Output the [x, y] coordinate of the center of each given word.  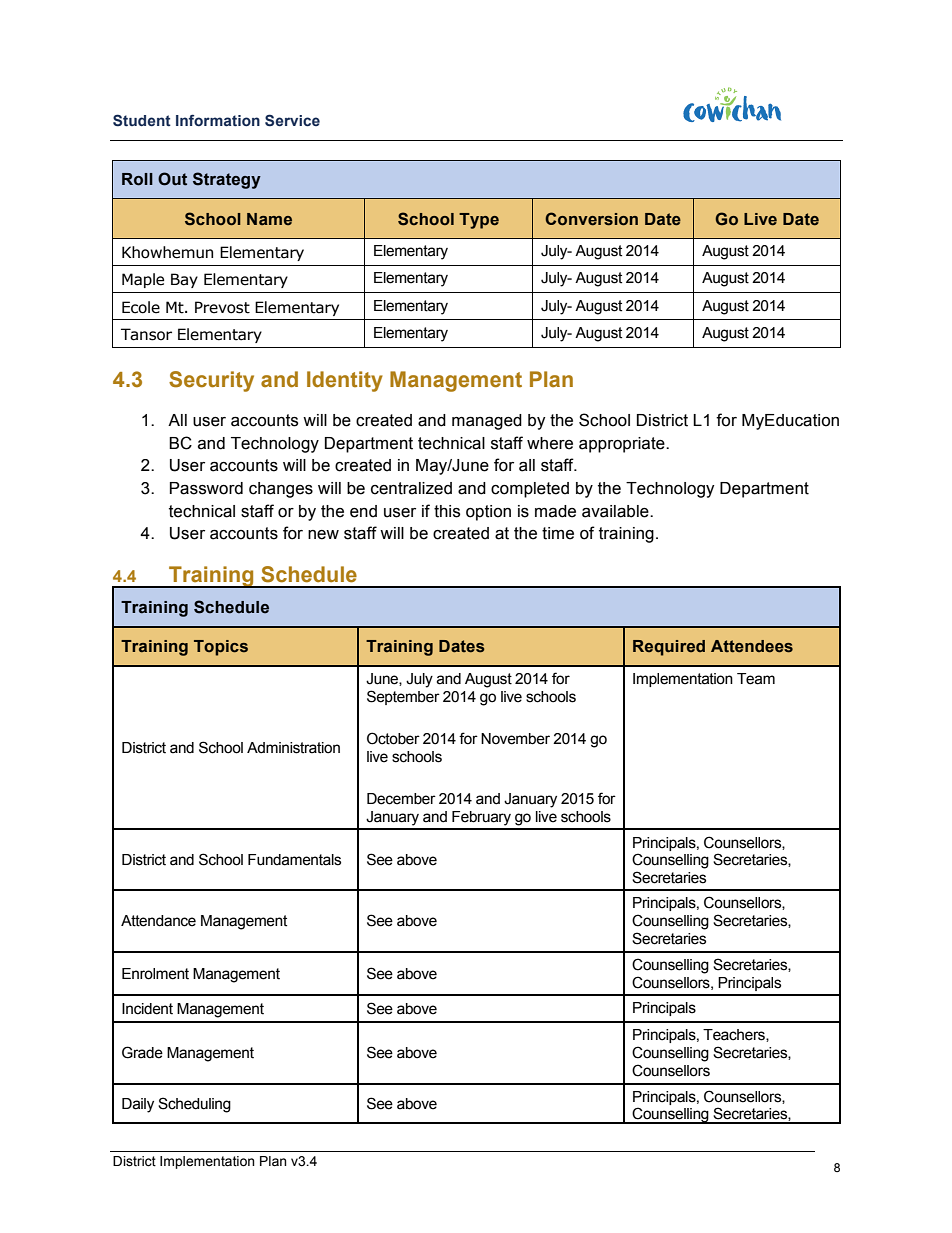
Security [211, 381]
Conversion [591, 219]
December [401, 799]
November [515, 739]
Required [669, 648]
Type [479, 221]
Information [218, 120]
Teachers [735, 1035]
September [403, 697]
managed [487, 422]
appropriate [623, 445]
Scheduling [194, 1105]
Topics [221, 648]
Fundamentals [294, 860]
